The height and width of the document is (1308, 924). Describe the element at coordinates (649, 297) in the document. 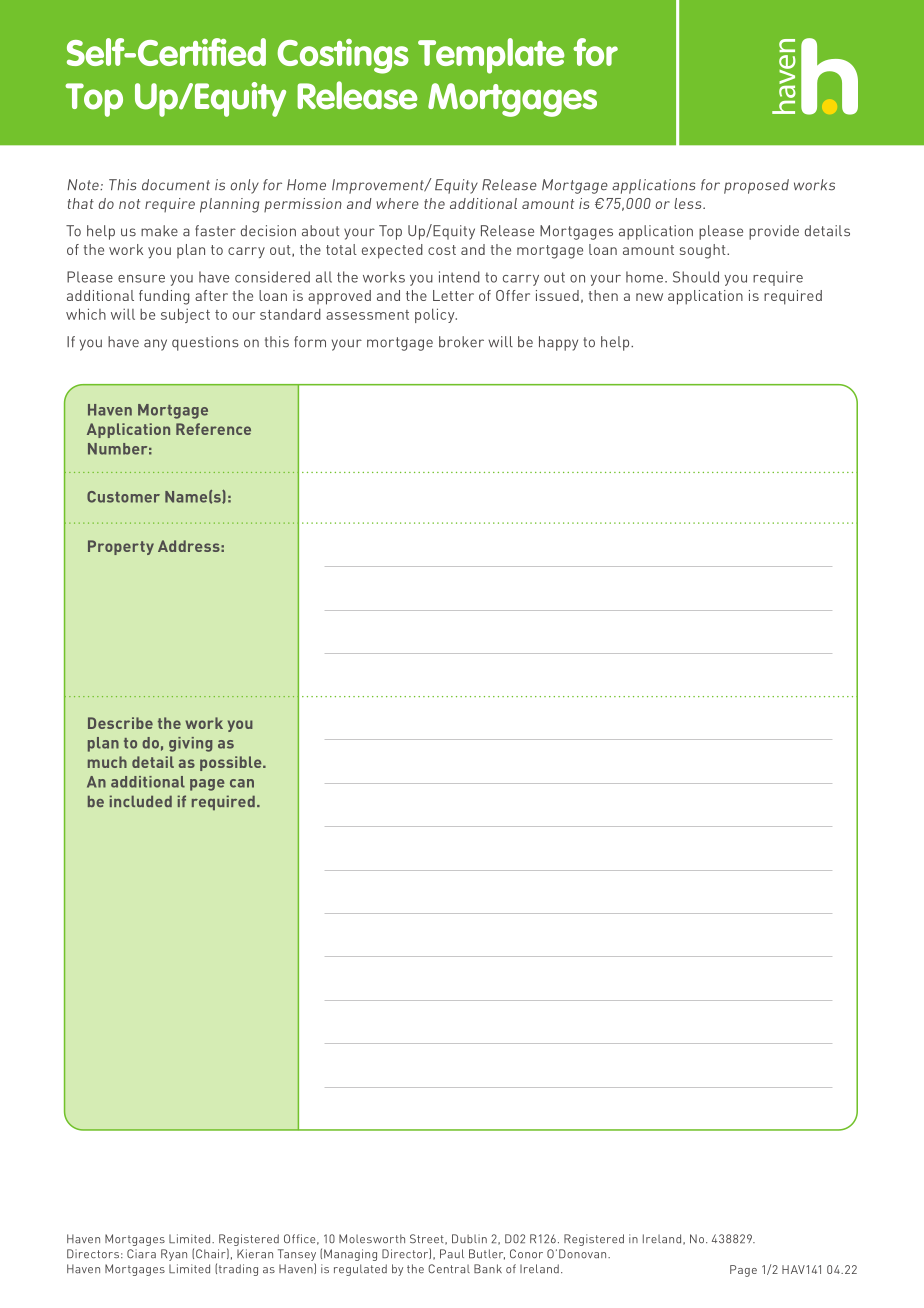

I see `new` at that location.
